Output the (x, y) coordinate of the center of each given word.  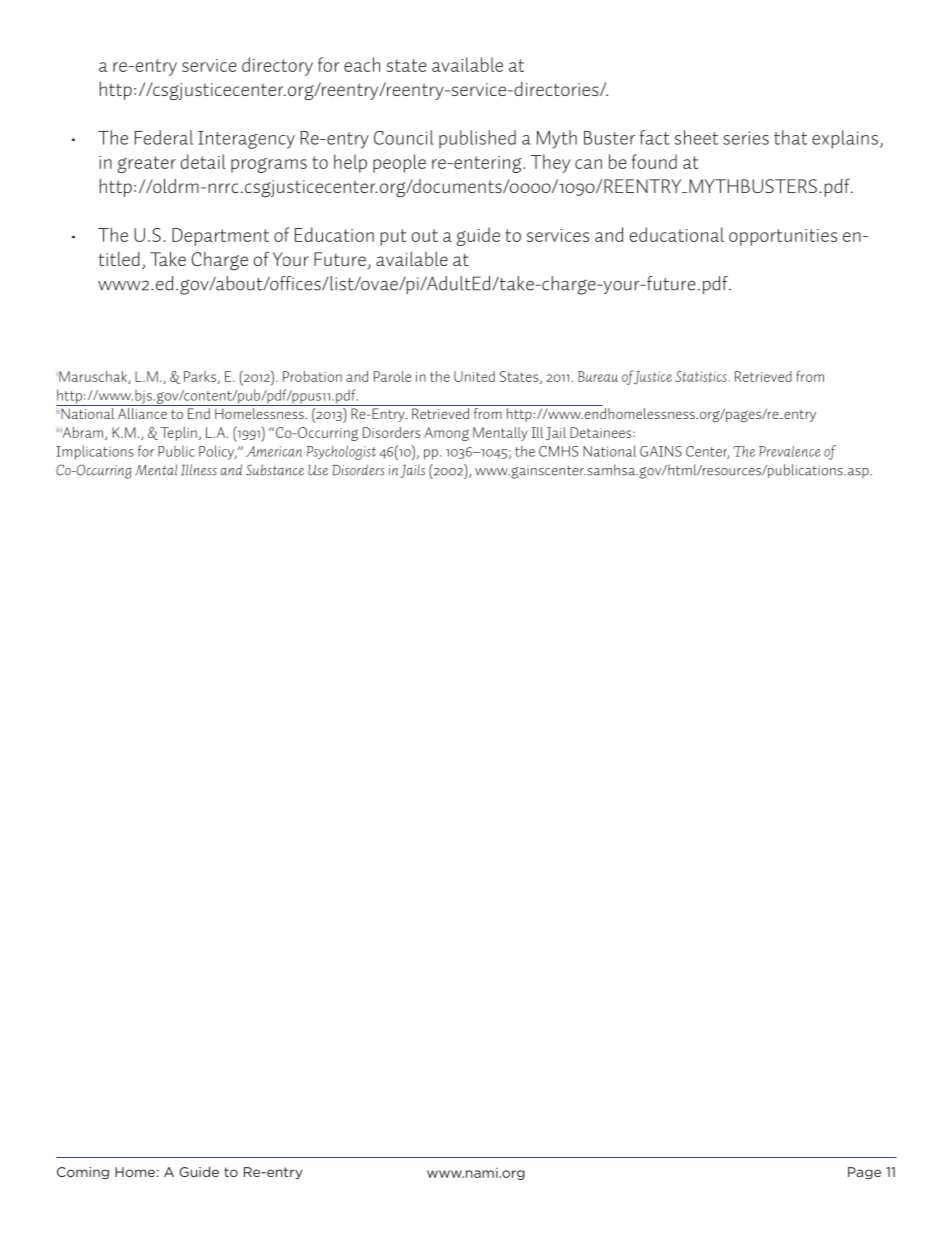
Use (318, 470)
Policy (218, 452)
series (746, 138)
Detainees (602, 432)
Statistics (702, 376)
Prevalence (790, 451)
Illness (199, 470)
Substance (275, 470)
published (477, 139)
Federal (164, 137)
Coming (83, 1173)
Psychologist (341, 452)
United (474, 376)
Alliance (142, 412)
